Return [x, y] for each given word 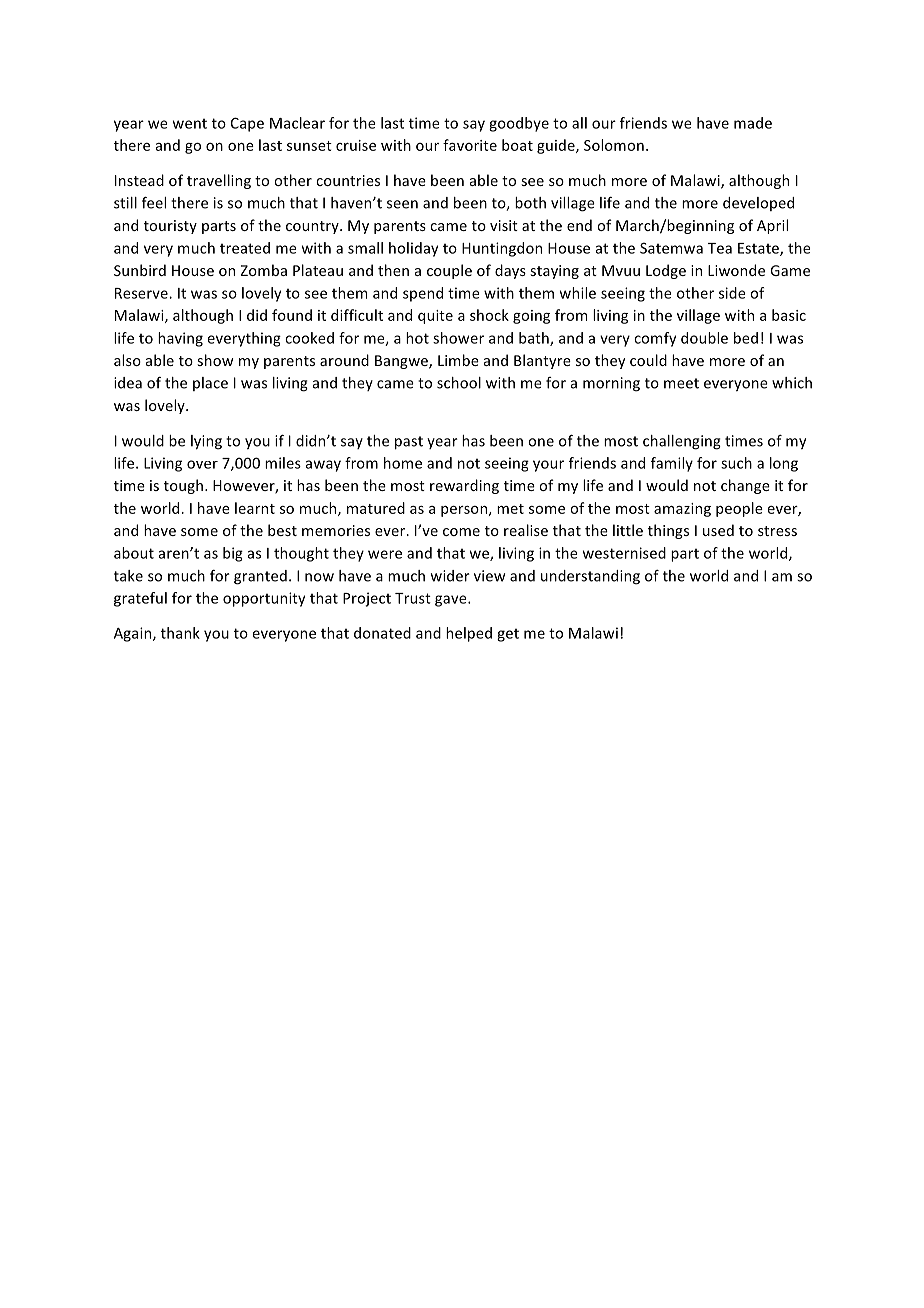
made [753, 123]
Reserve [142, 293]
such [736, 463]
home [403, 463]
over [202, 464]
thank [180, 633]
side [732, 293]
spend [423, 294]
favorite [470, 145]
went [190, 124]
